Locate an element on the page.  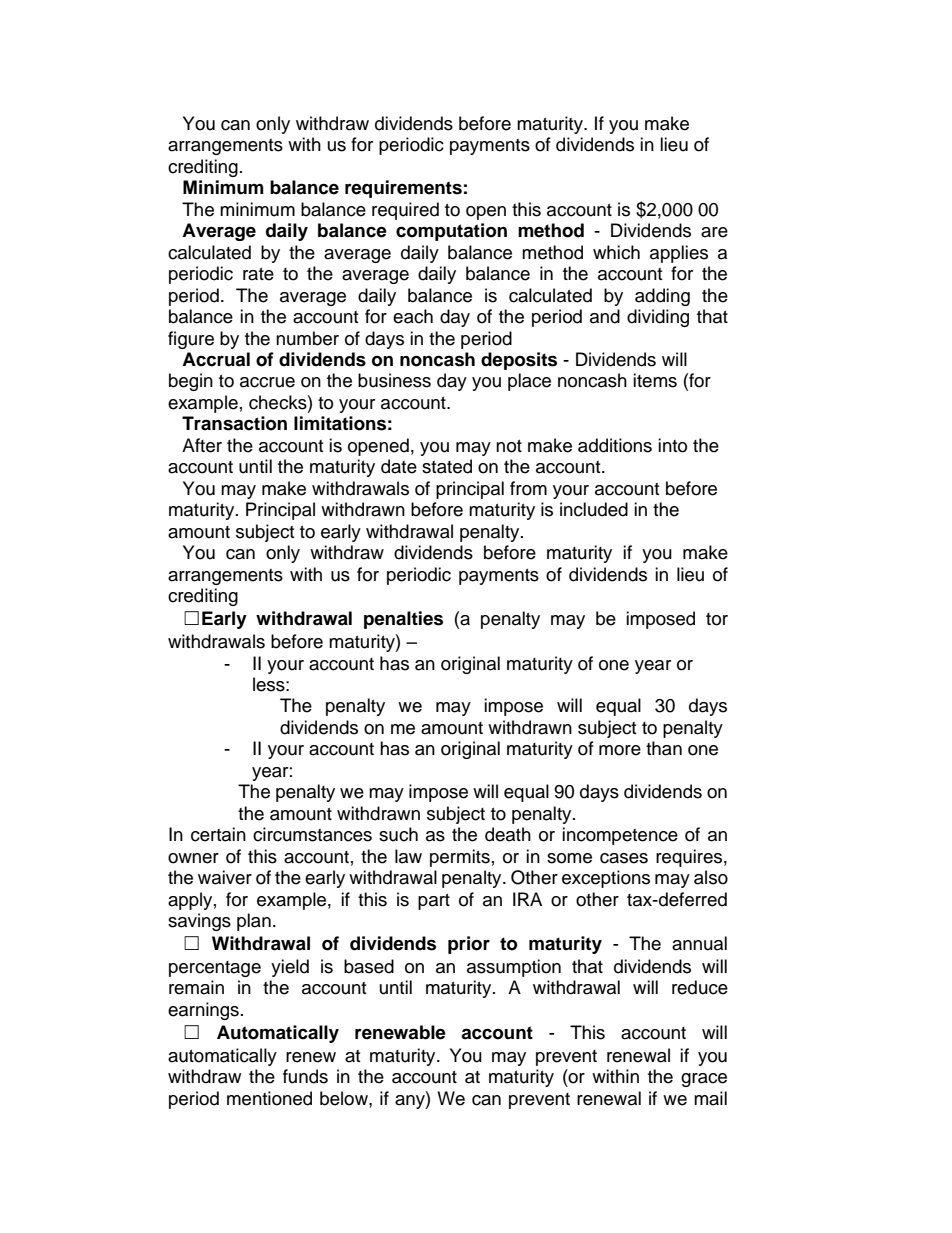
rate is located at coordinates (258, 274).
